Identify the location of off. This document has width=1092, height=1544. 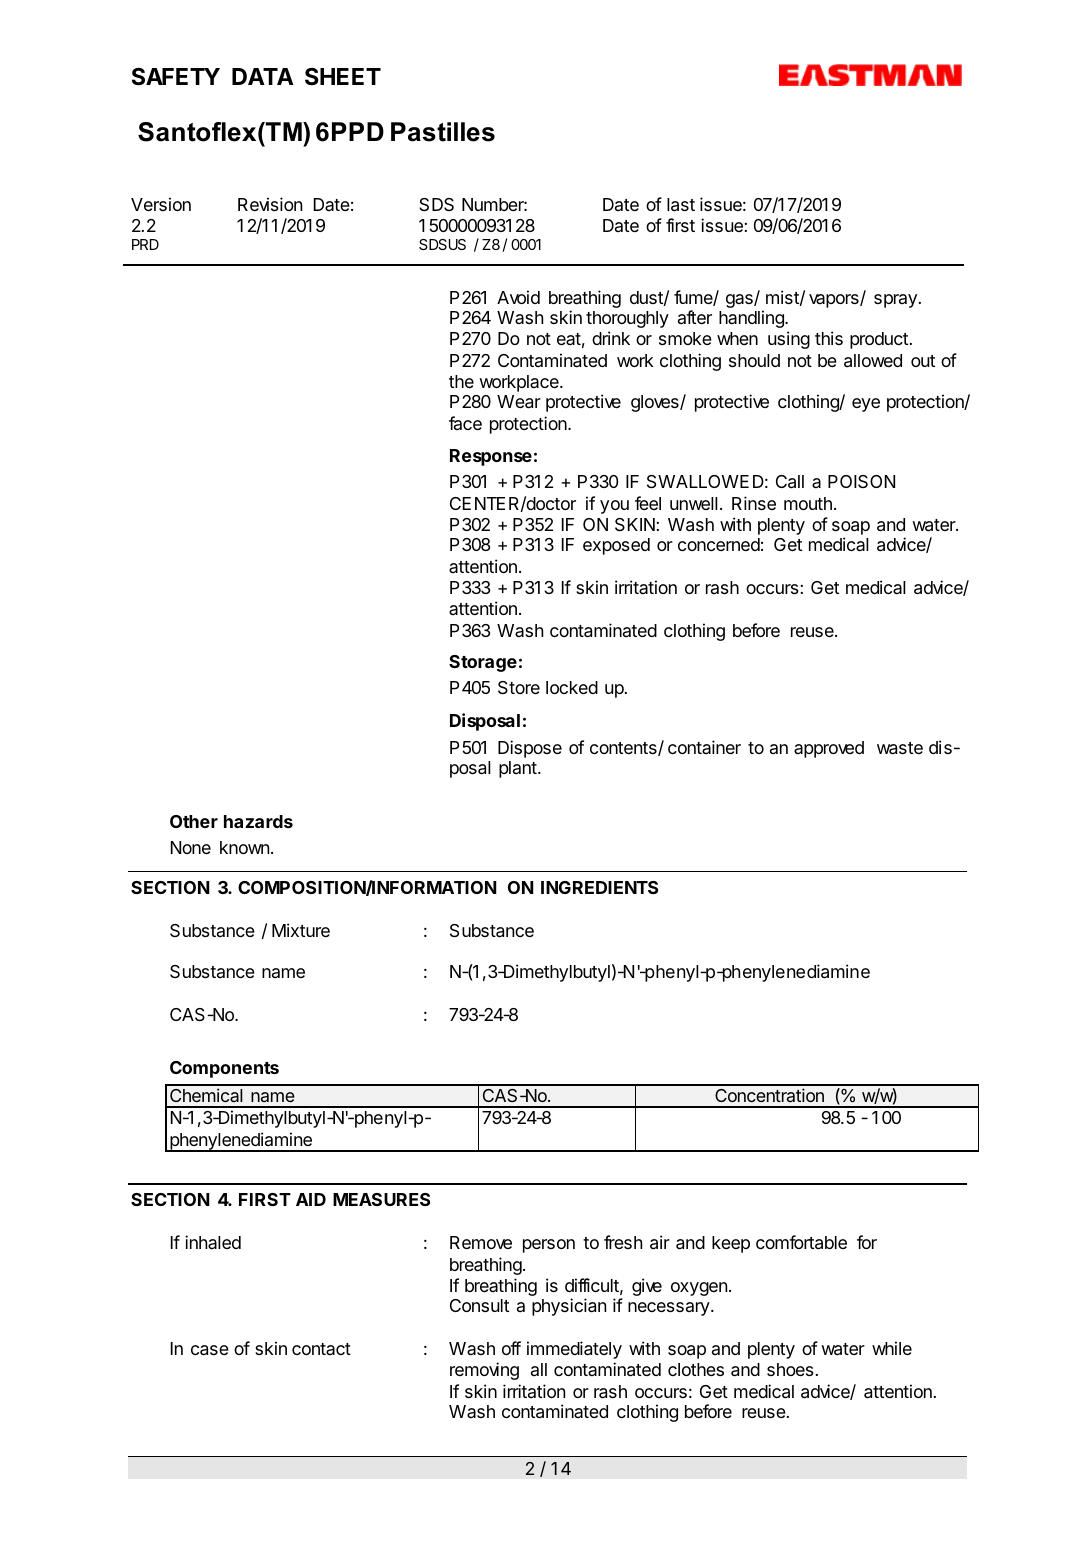
(511, 1348).
